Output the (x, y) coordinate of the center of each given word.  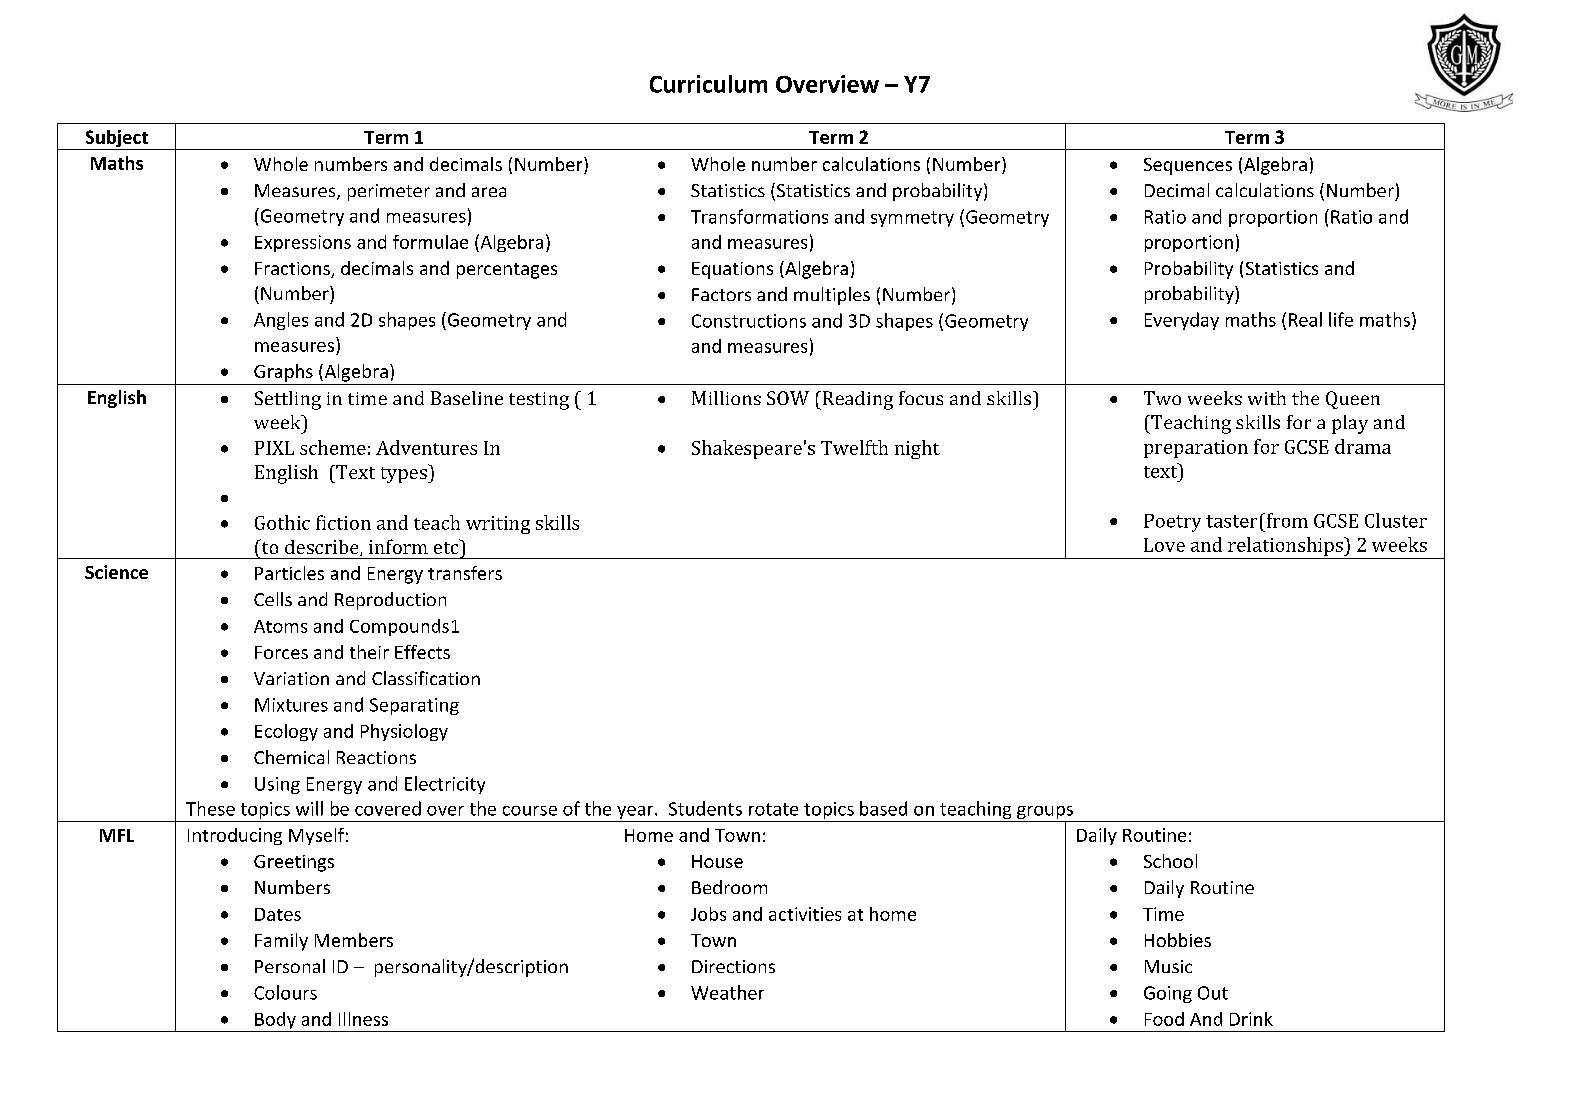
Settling (288, 400)
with (1267, 398)
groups (1045, 814)
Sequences (1188, 166)
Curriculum (708, 84)
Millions (726, 398)
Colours (285, 992)
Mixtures (291, 705)
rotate (773, 809)
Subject (116, 140)
